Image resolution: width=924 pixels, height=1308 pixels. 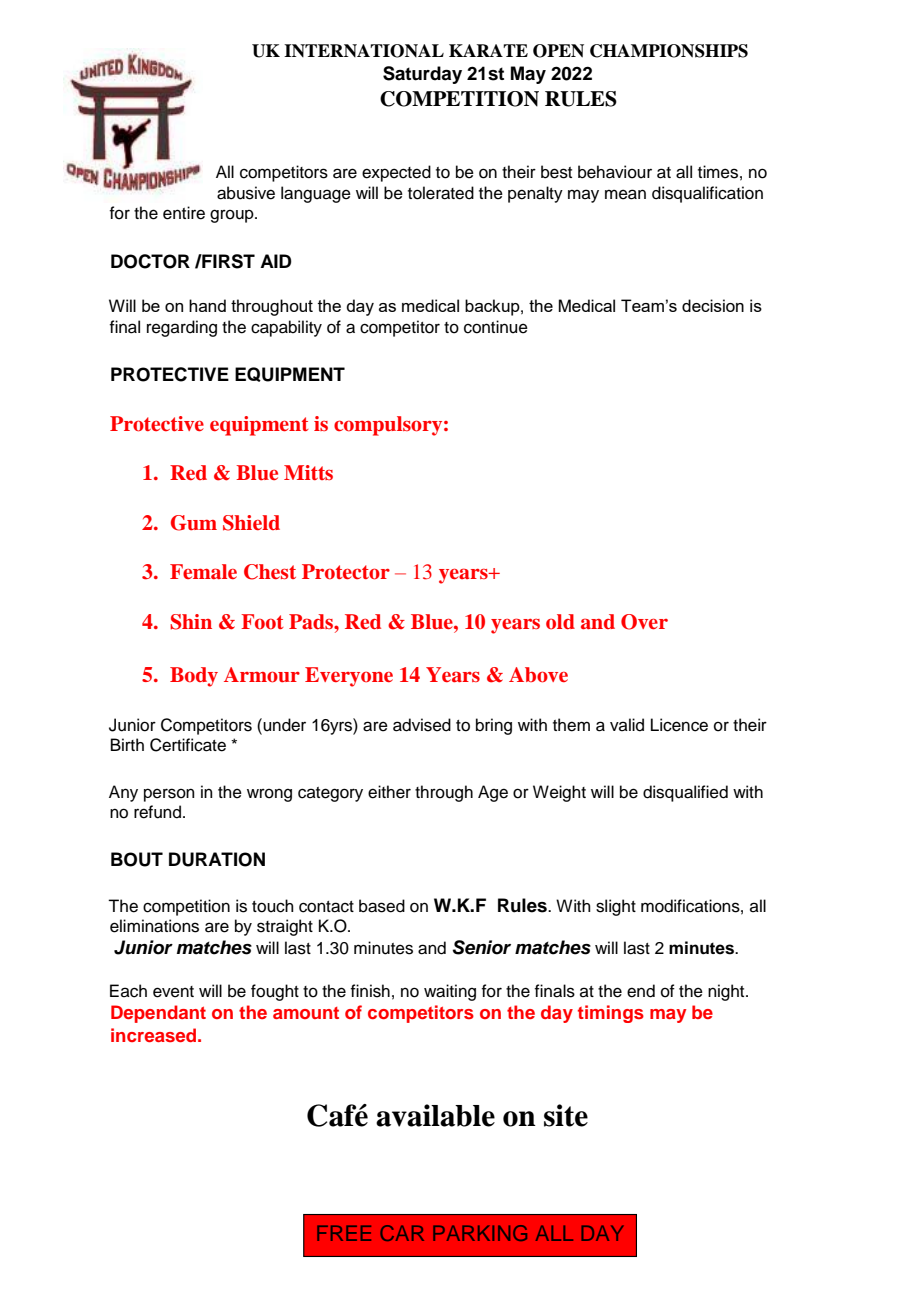 I want to click on eliminations, so click(x=154, y=926).
